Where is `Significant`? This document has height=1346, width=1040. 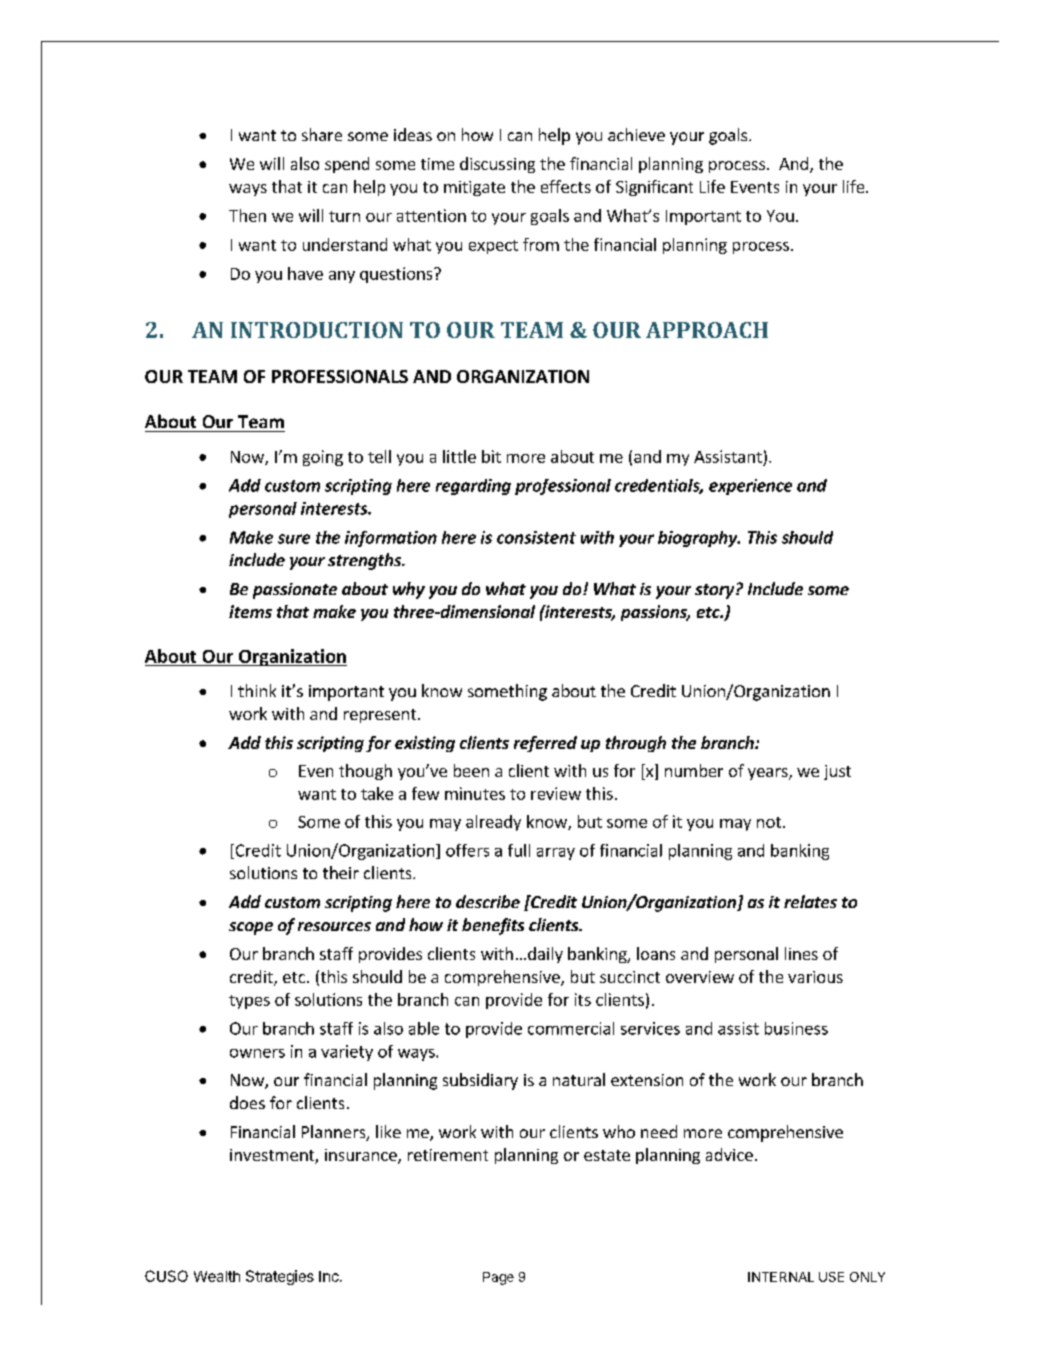 Significant is located at coordinates (654, 188).
